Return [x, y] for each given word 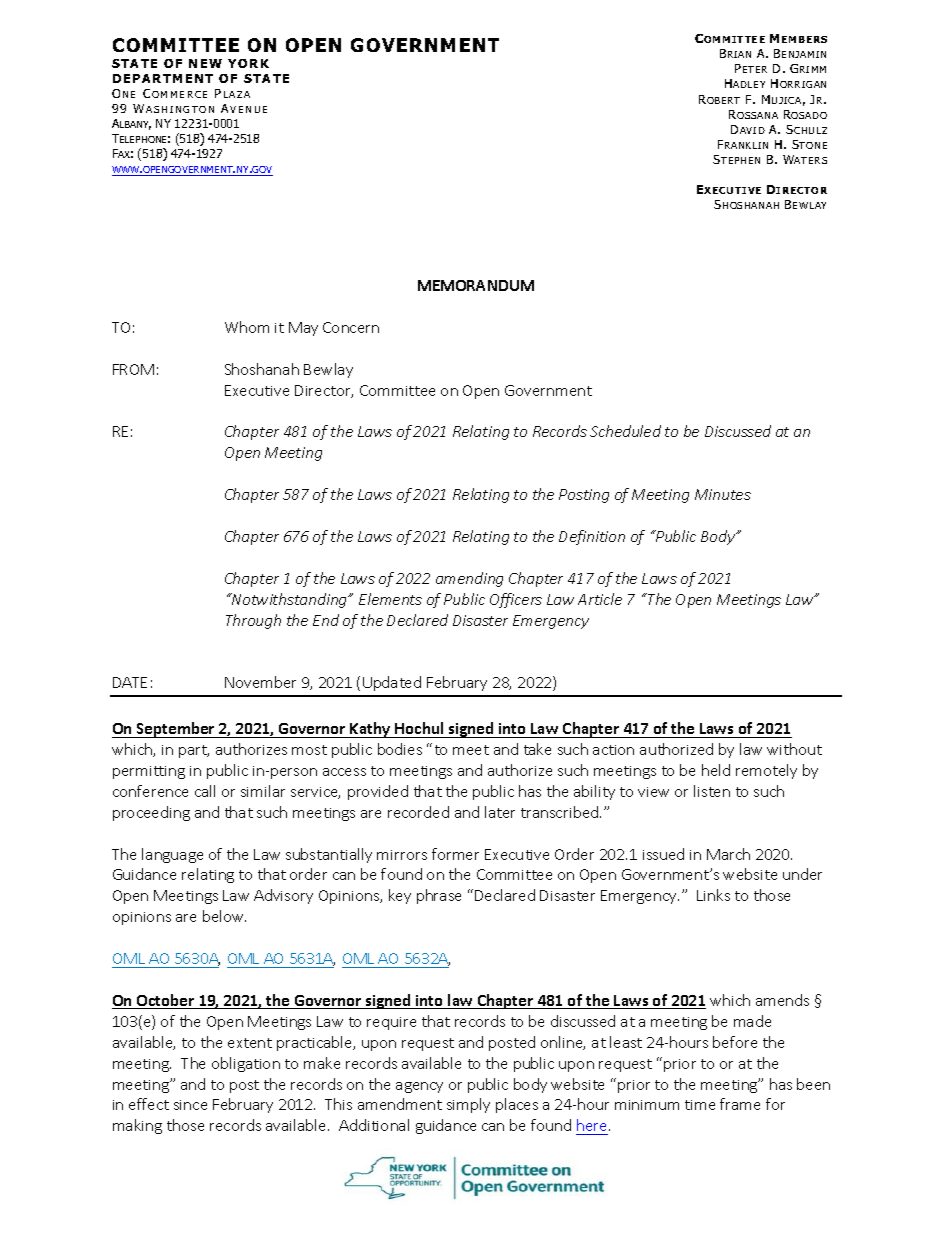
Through [253, 621]
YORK [248, 63]
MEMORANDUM [476, 285]
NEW [205, 63]
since [190, 1105]
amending [469, 579]
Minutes [723, 494]
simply [468, 1105]
